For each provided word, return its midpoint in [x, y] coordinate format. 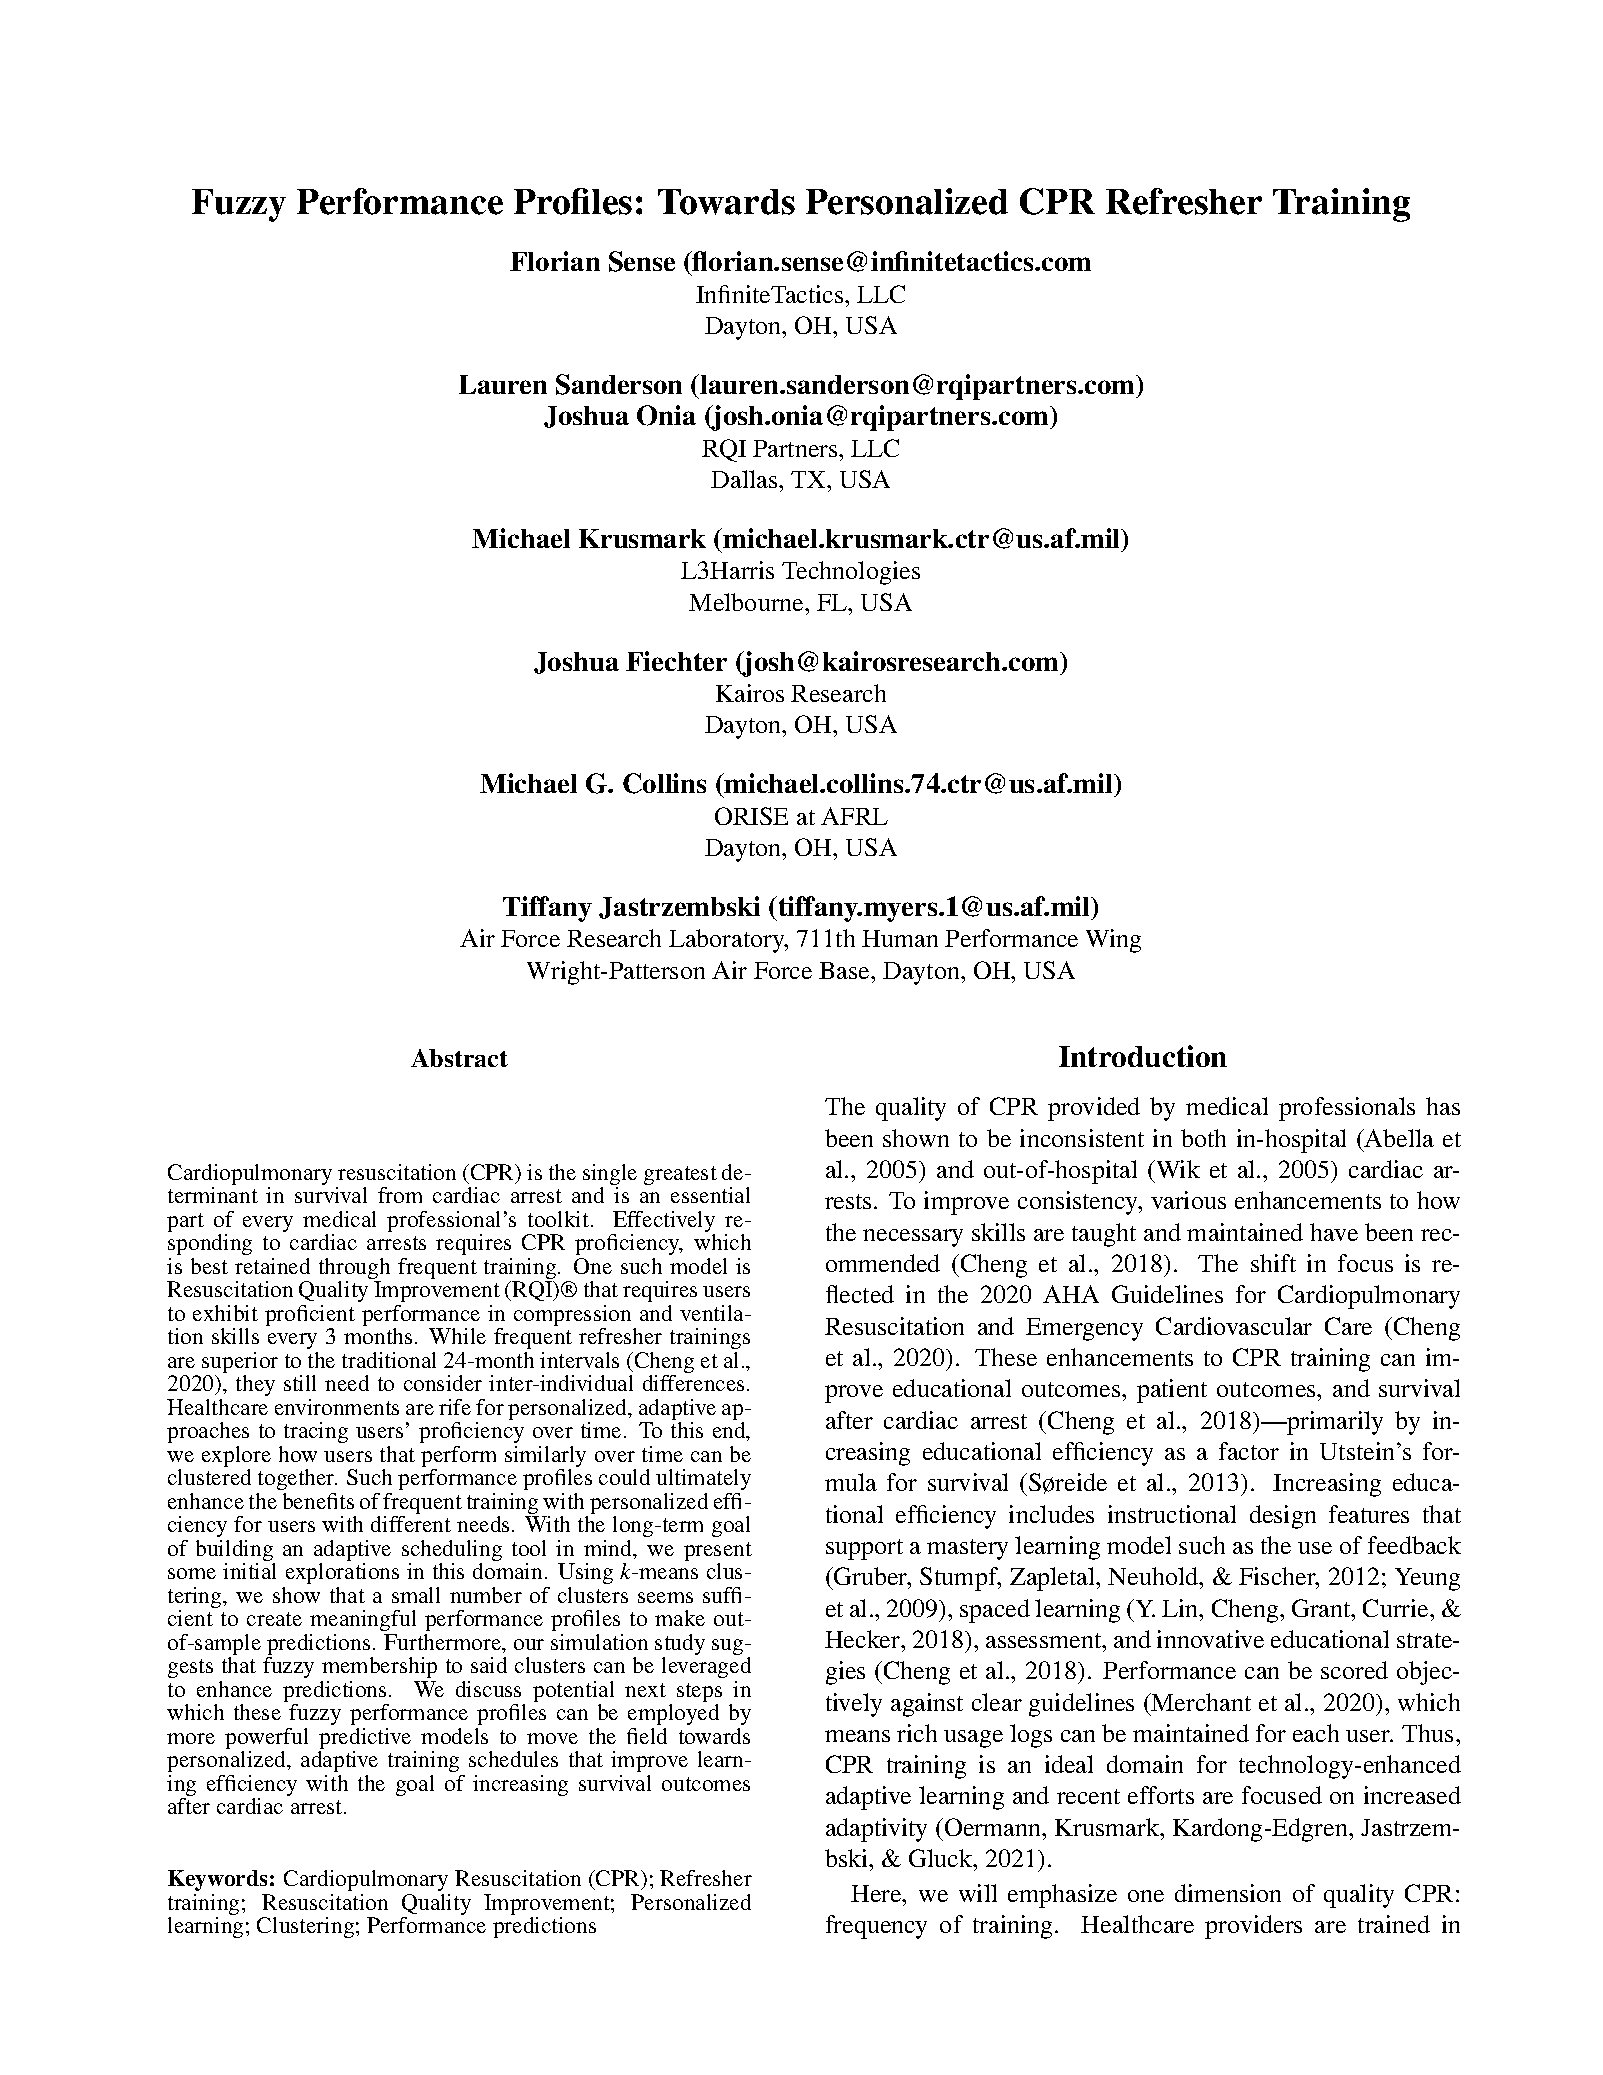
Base [845, 970]
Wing [1113, 941]
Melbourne [747, 602]
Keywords [217, 1880]
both [1203, 1138]
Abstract [459, 1058]
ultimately [703, 1479]
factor [1249, 1451]
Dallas [745, 479]
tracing [316, 1432]
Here [877, 1893]
